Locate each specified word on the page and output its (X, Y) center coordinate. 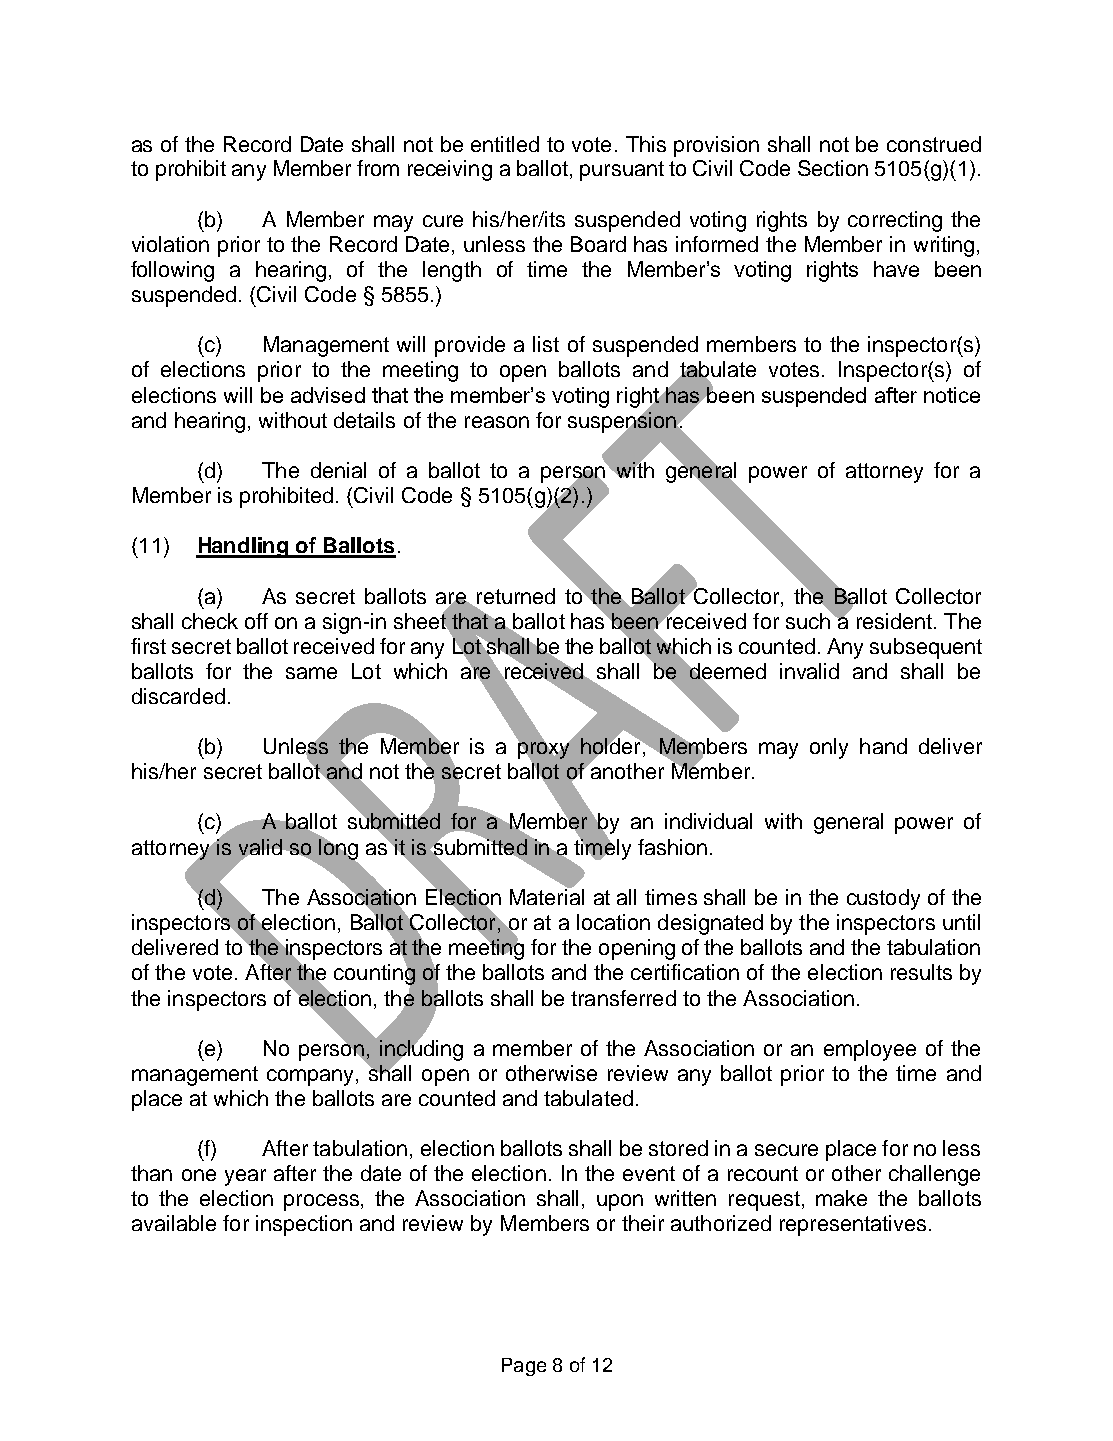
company (312, 1077)
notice (952, 395)
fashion (672, 847)
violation (170, 244)
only (829, 748)
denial (338, 470)
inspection (304, 1225)
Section (833, 168)
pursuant (622, 171)
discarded (178, 696)
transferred (623, 998)
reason (497, 422)
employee (870, 1050)
